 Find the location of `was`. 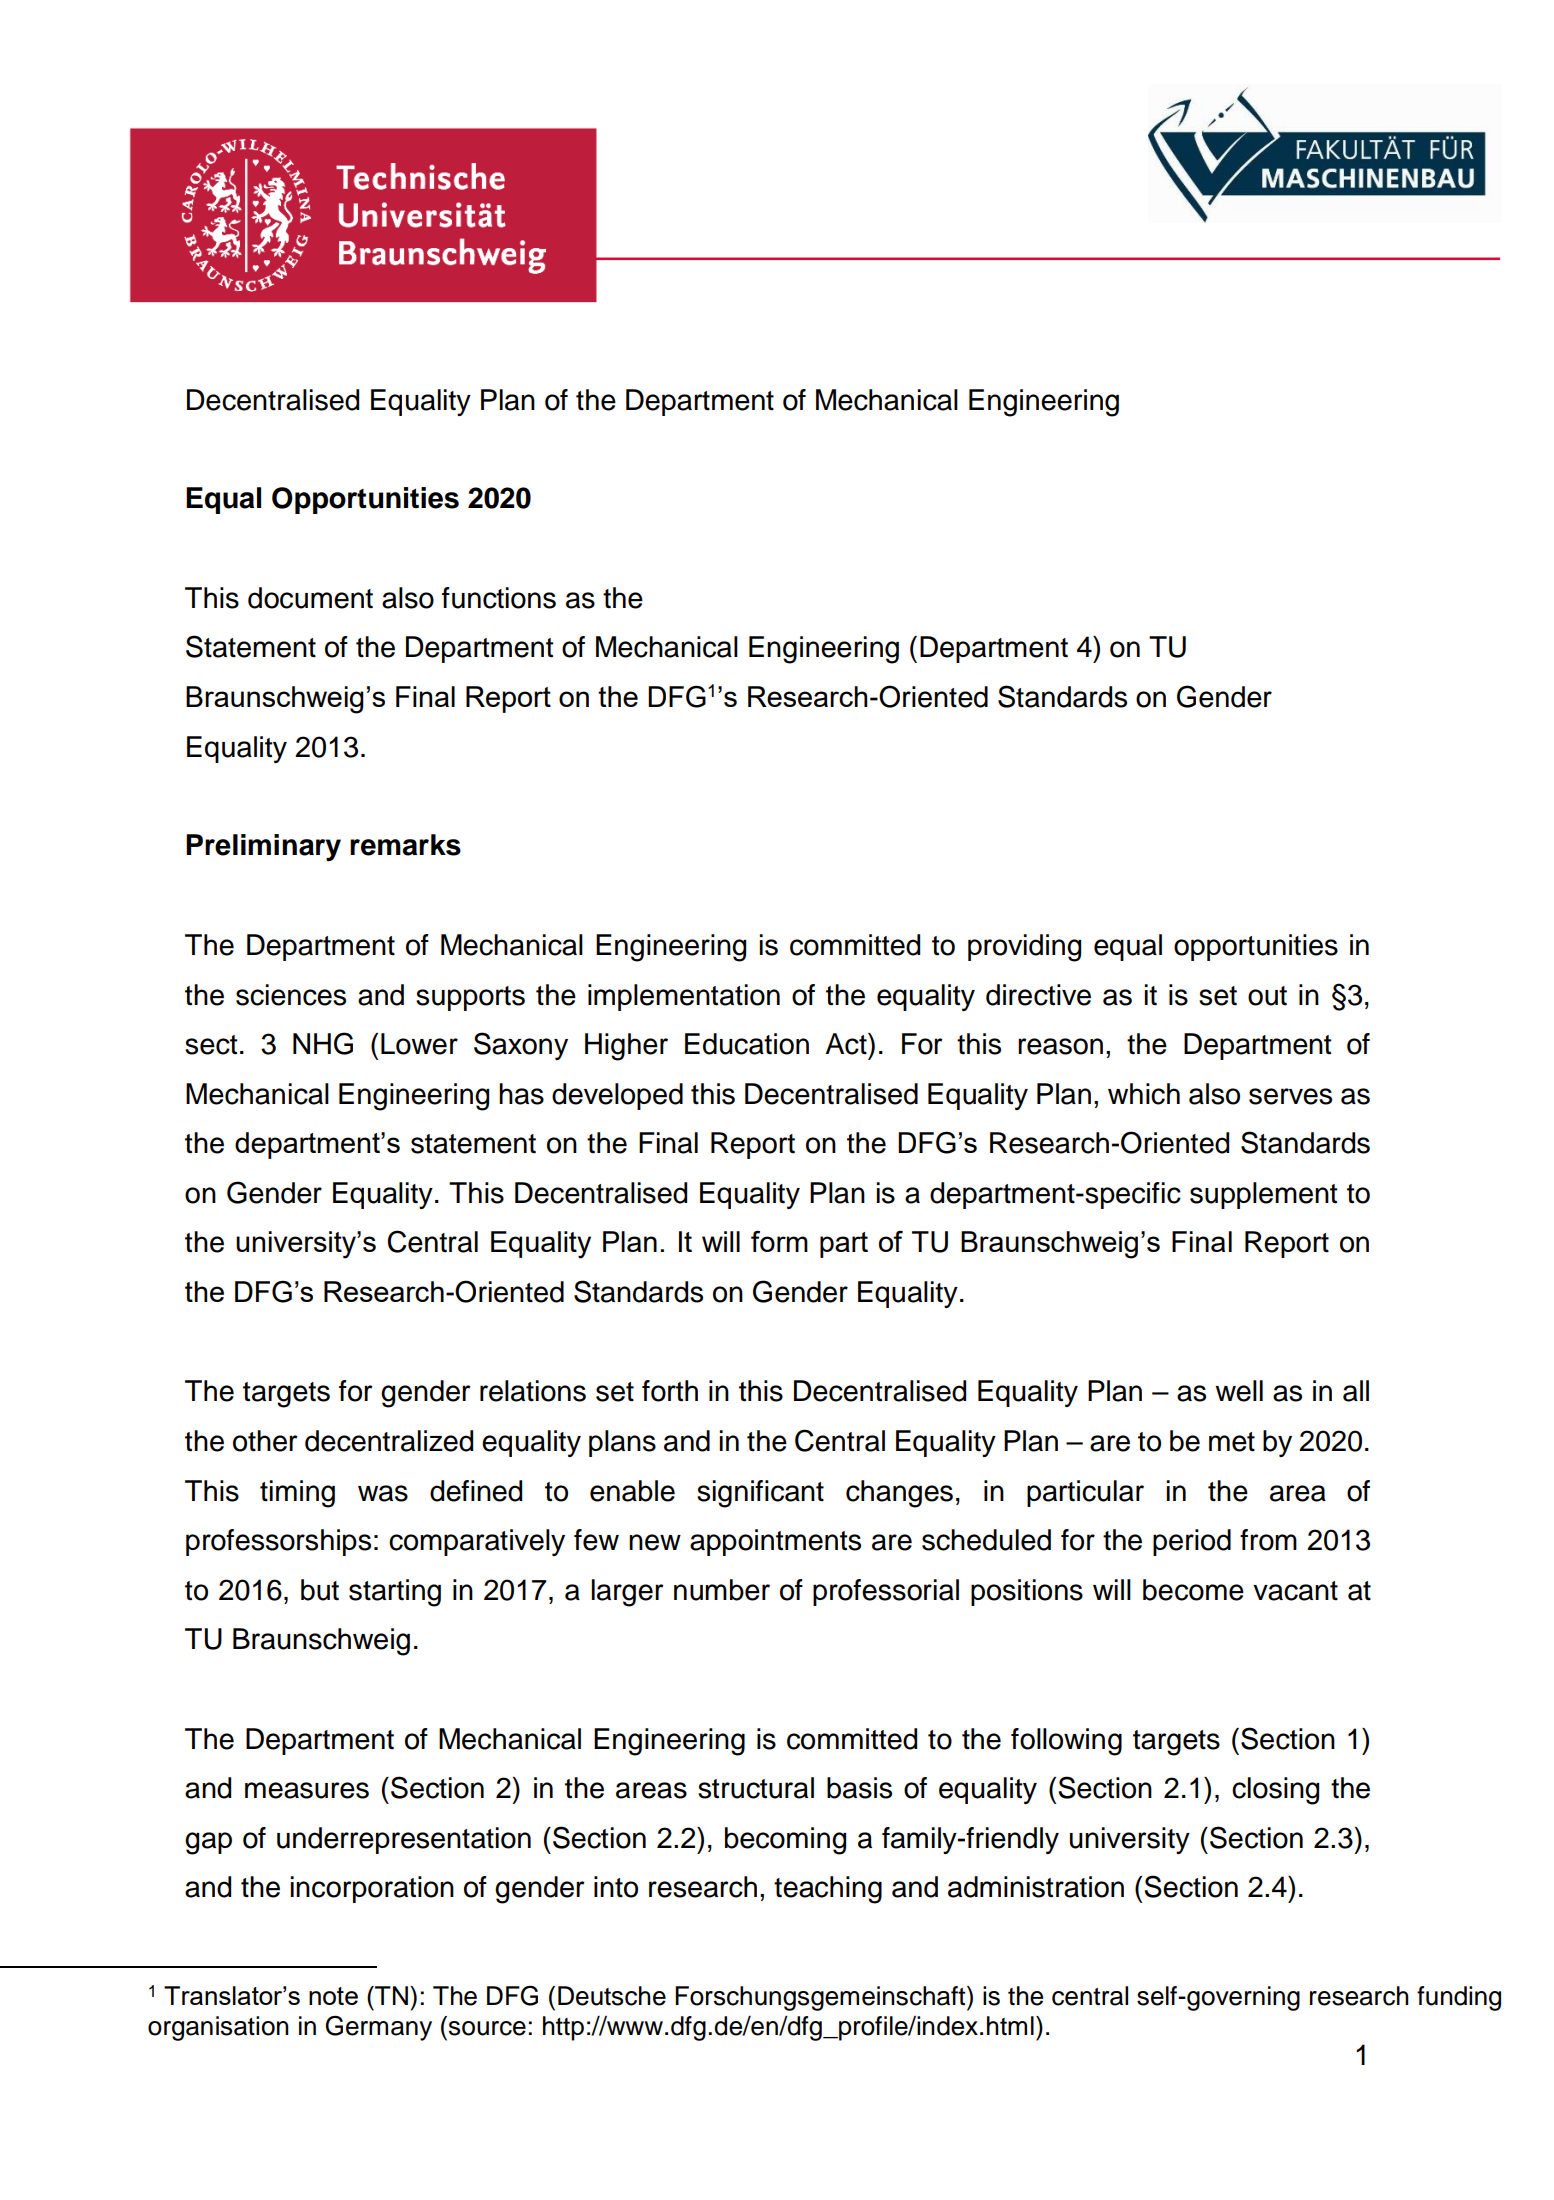

was is located at coordinates (383, 1493).
